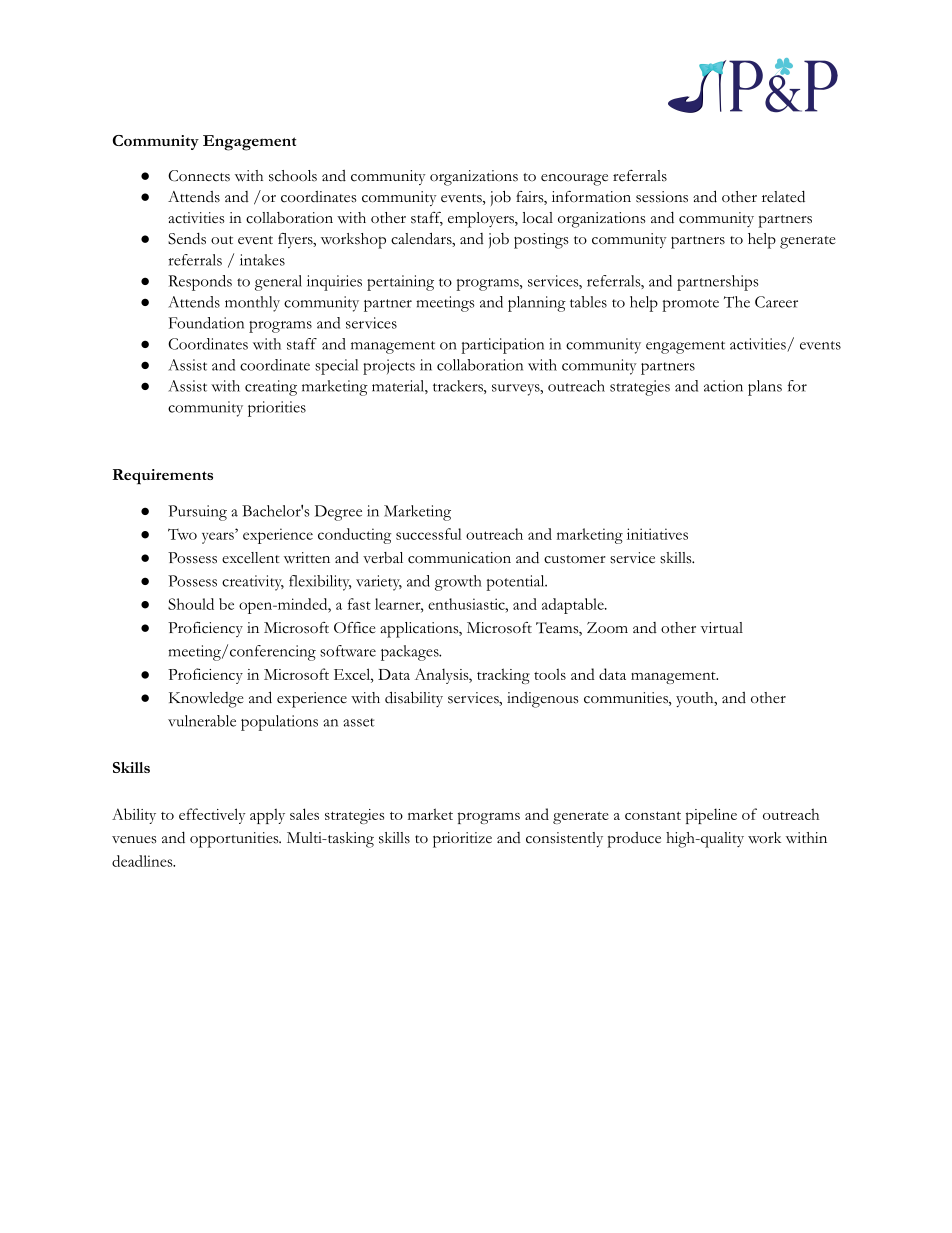  Describe the element at coordinates (662, 197) in the page. I see `sessions` at that location.
